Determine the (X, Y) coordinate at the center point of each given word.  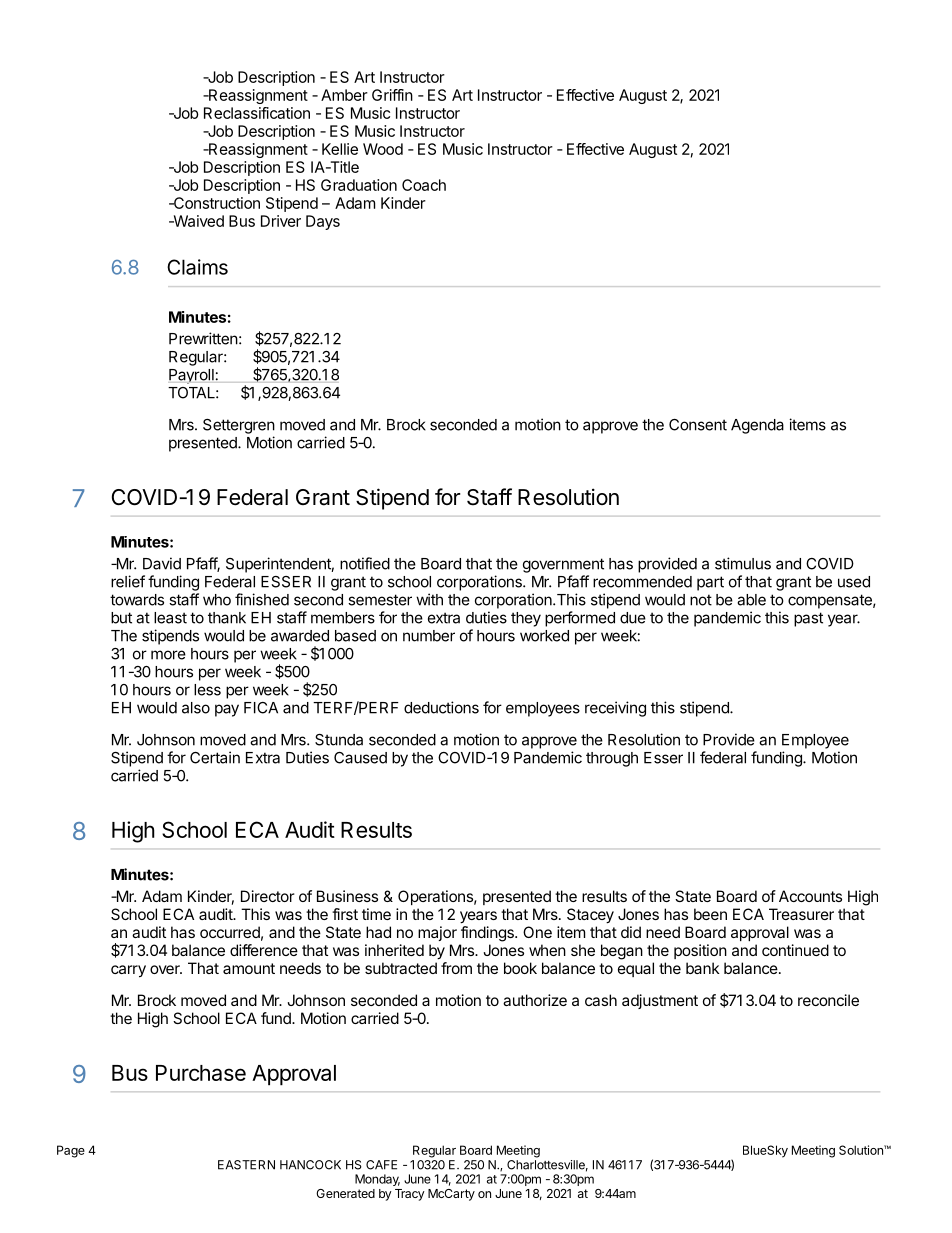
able (751, 600)
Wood (383, 149)
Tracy (410, 1195)
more (168, 655)
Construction (215, 203)
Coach (424, 185)
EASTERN (246, 1165)
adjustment (660, 1001)
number (429, 636)
